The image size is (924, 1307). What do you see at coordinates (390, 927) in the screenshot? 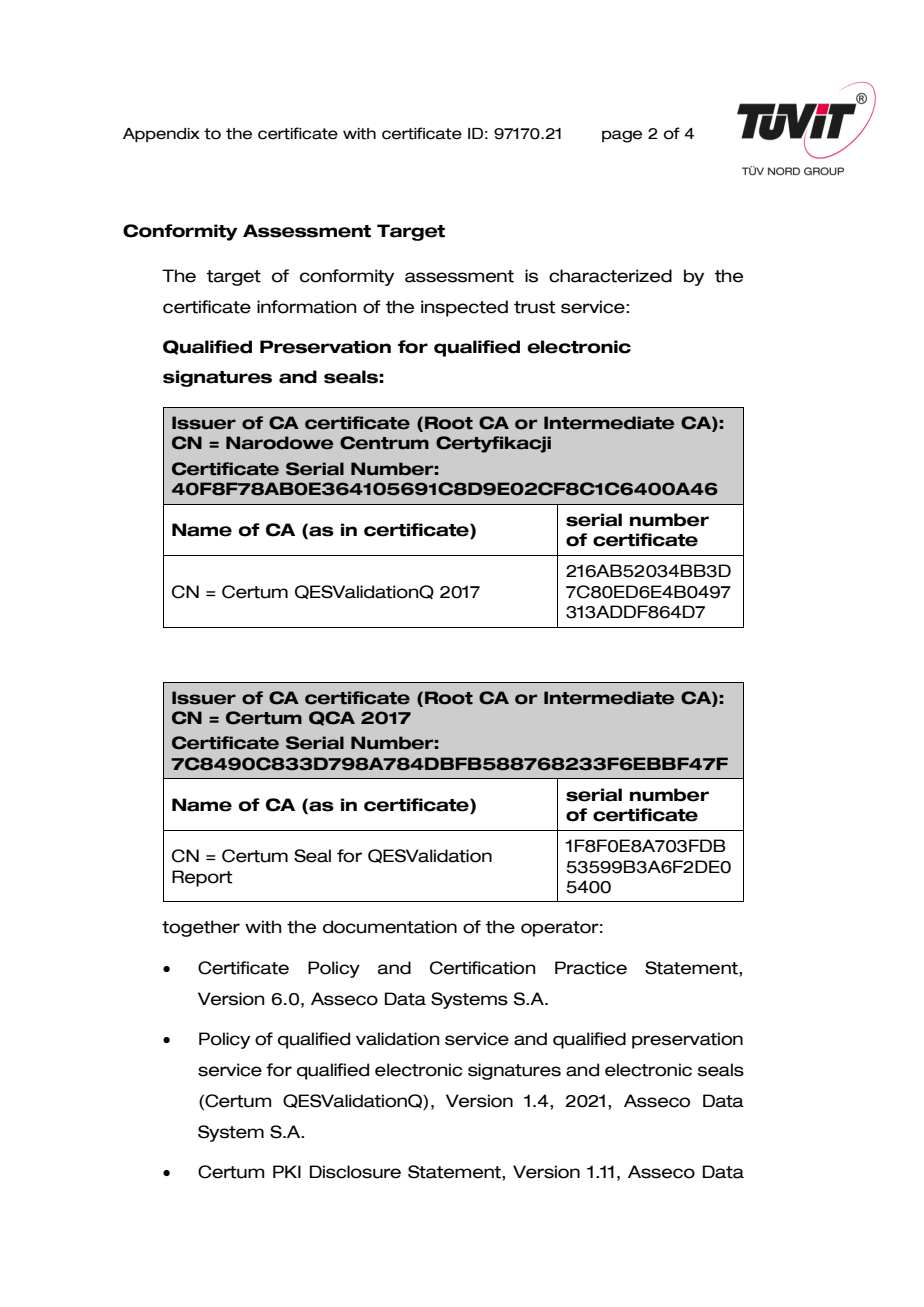
I see `documentation` at bounding box center [390, 927].
